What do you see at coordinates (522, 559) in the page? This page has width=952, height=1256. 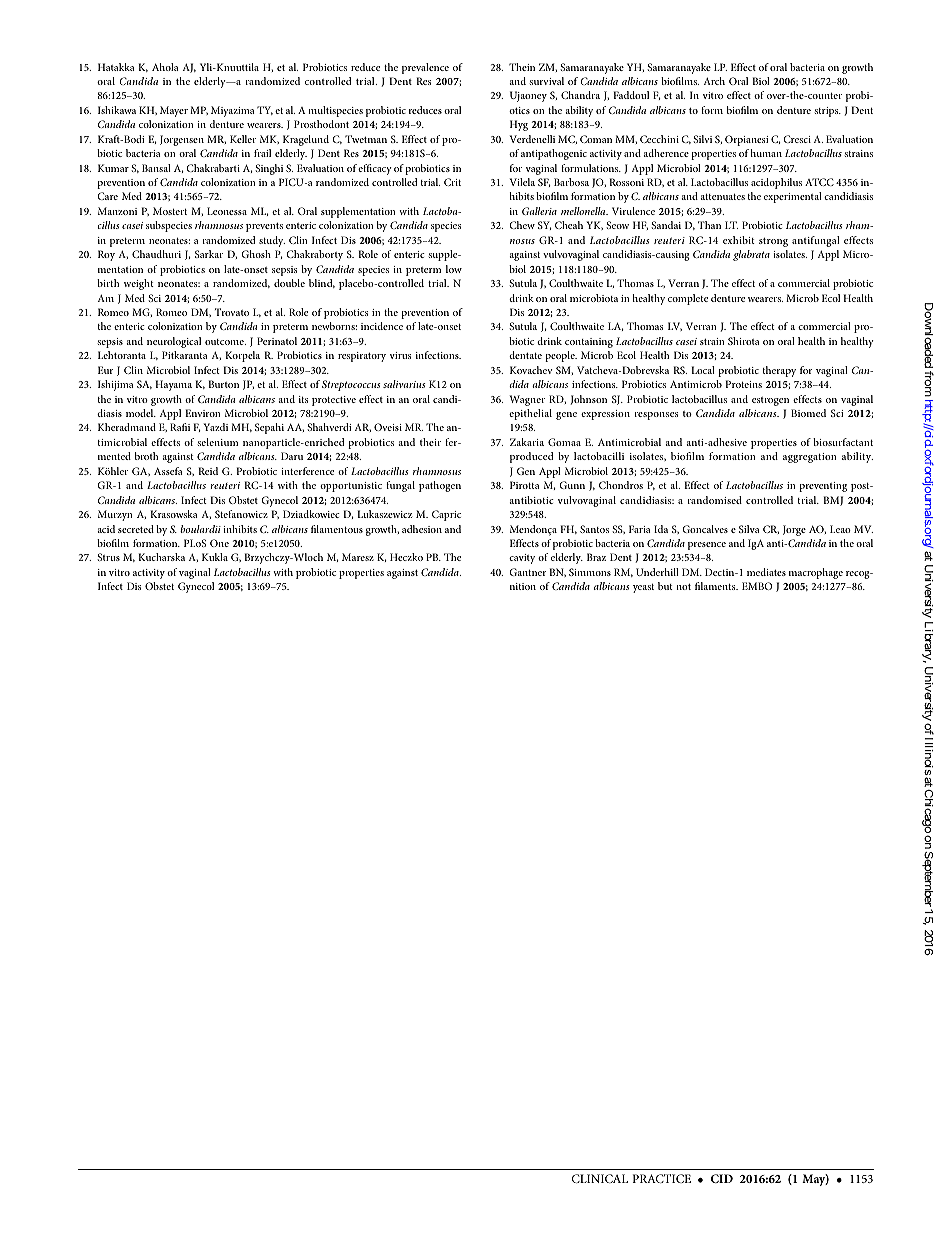 I see `cavity` at bounding box center [522, 559].
